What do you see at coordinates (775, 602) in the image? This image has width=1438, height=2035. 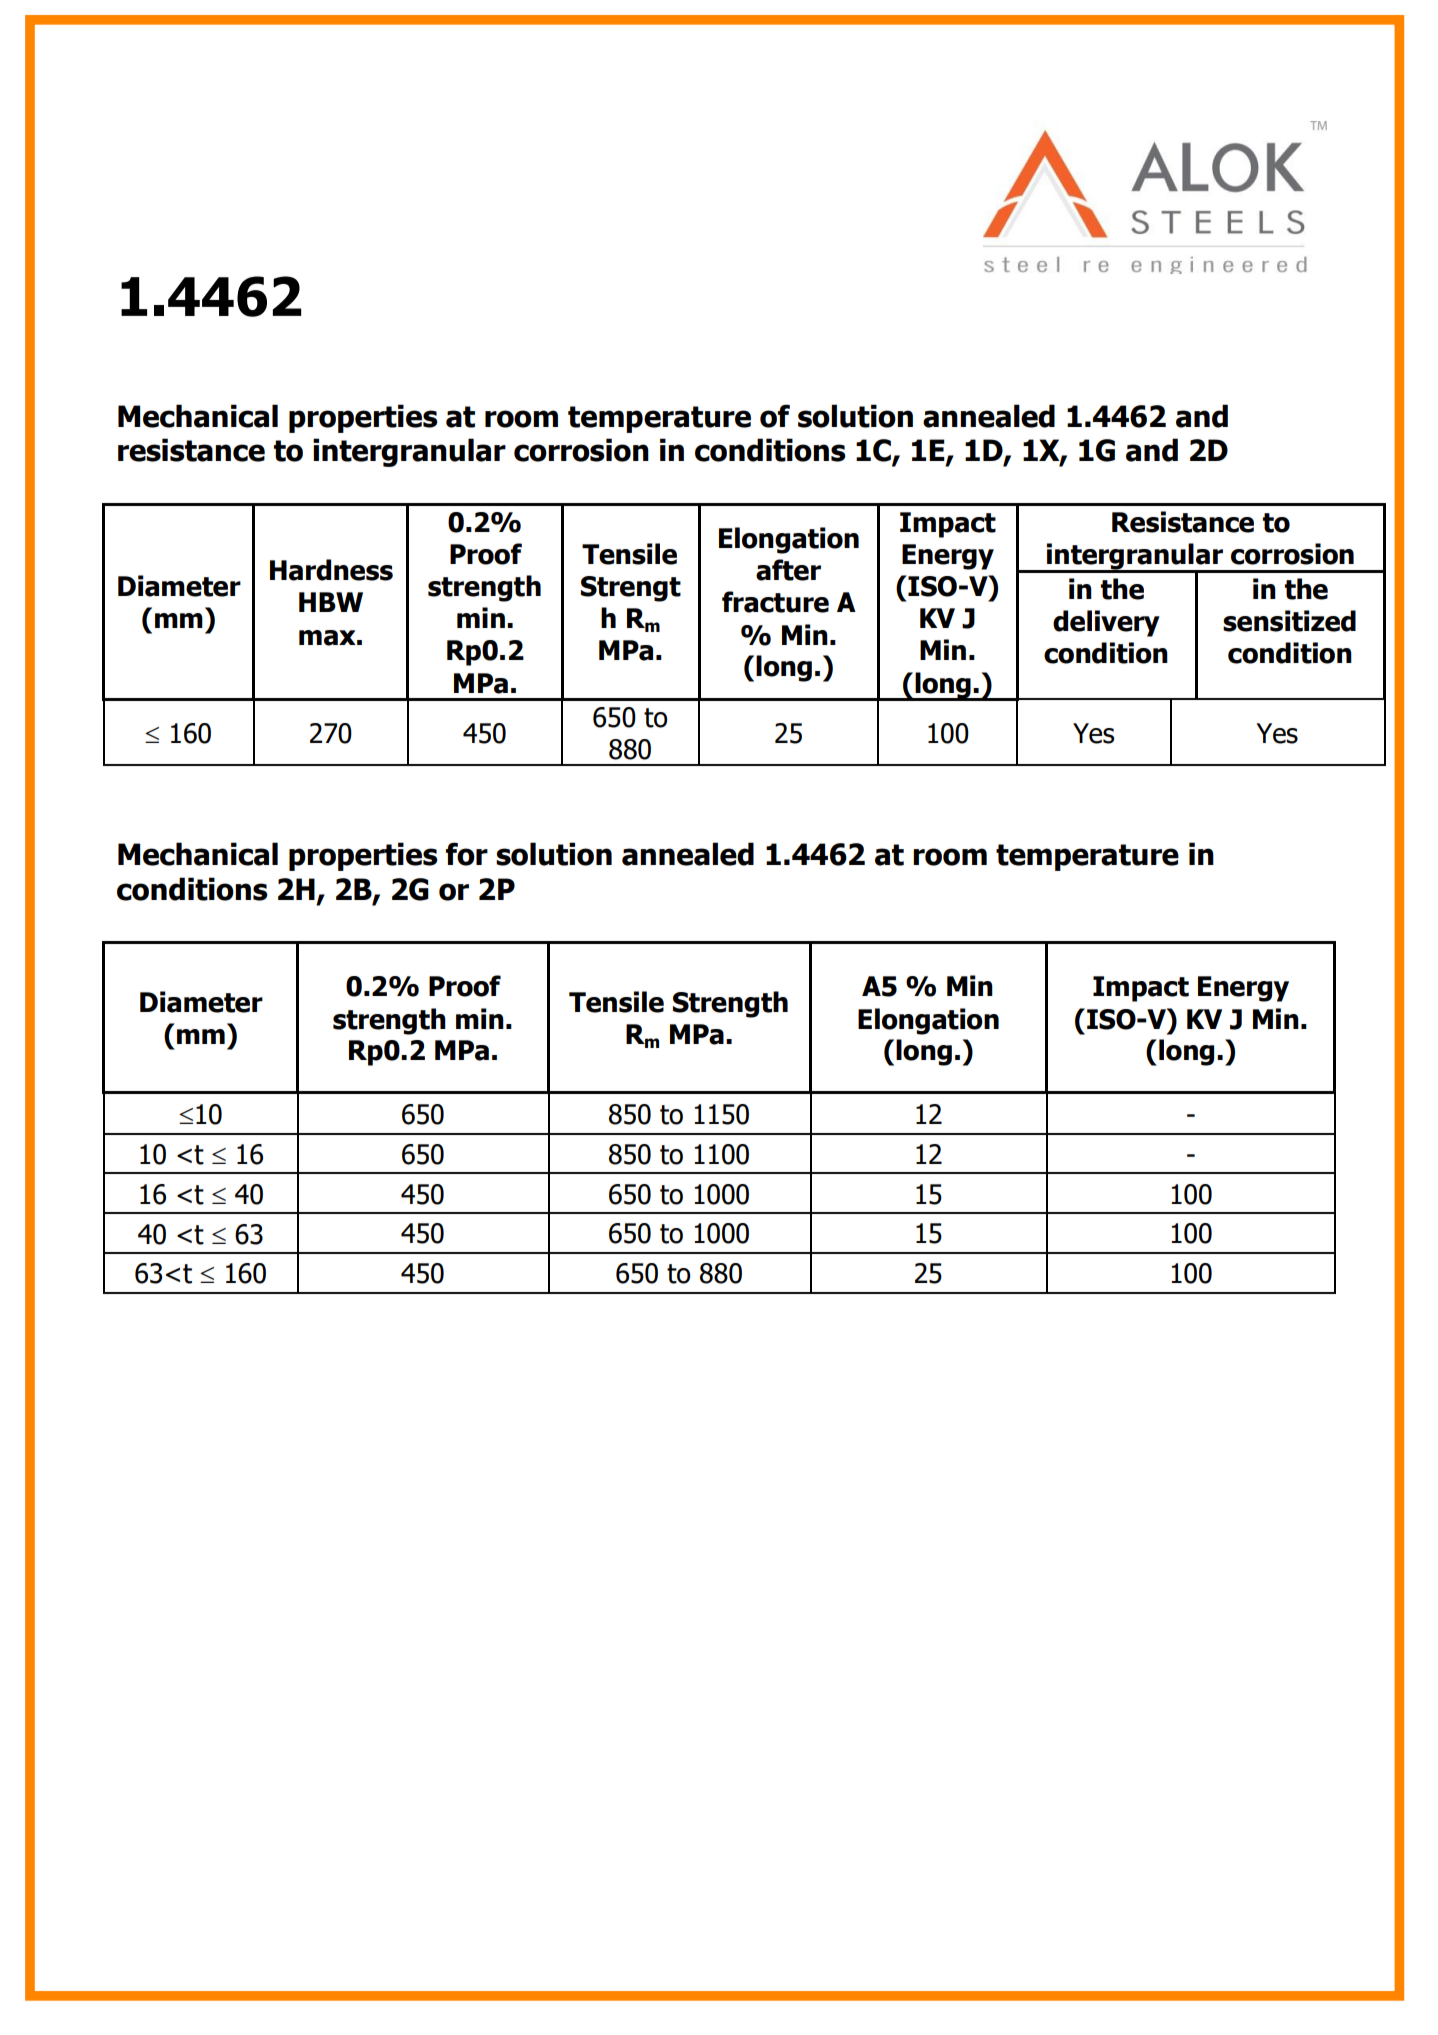 I see `fracture` at bounding box center [775, 602].
